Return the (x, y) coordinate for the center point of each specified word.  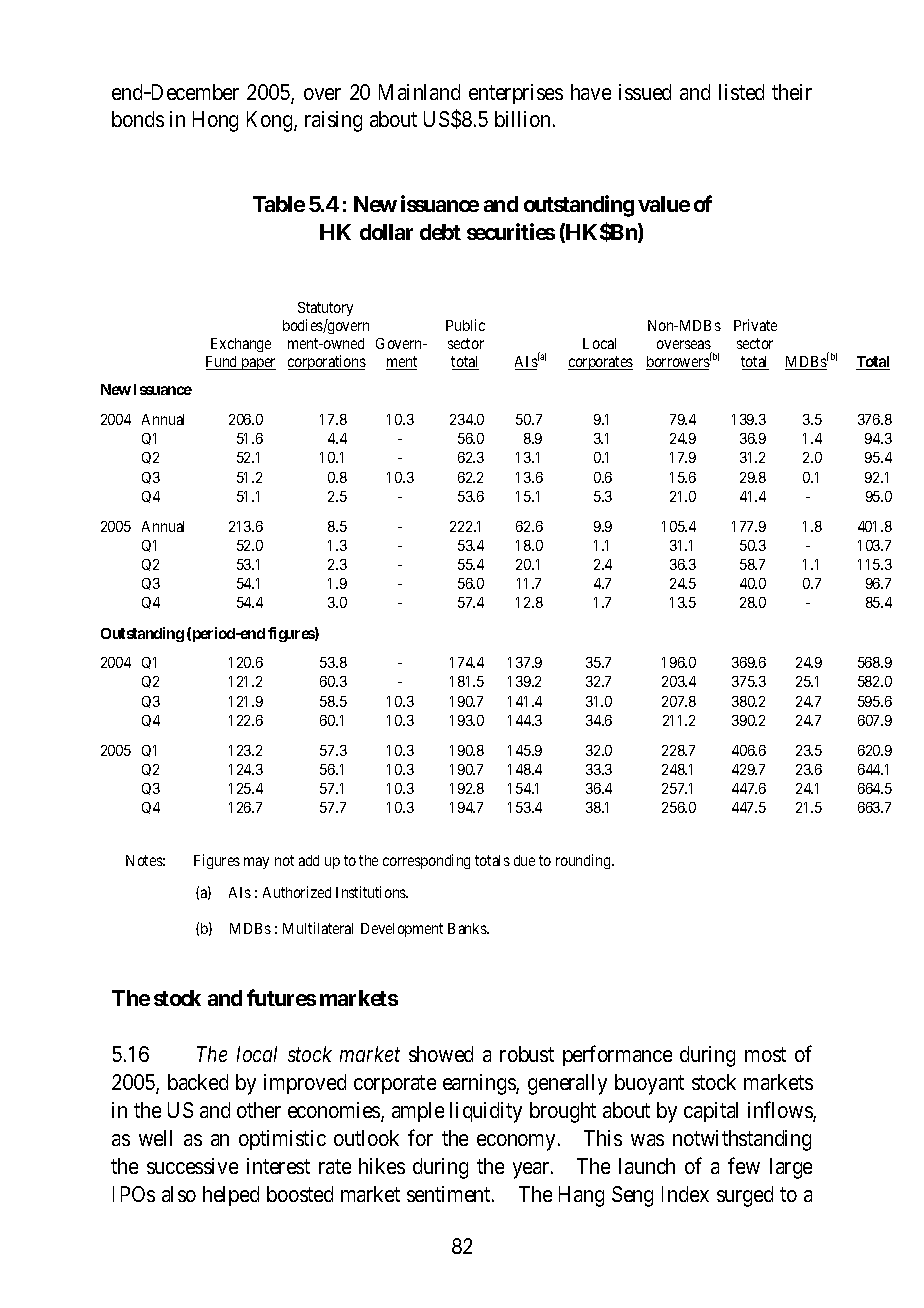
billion (522, 119)
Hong (215, 121)
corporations (327, 362)
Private (755, 325)
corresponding (426, 861)
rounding (584, 861)
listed (741, 92)
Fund (223, 363)
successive (192, 1166)
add (309, 860)
